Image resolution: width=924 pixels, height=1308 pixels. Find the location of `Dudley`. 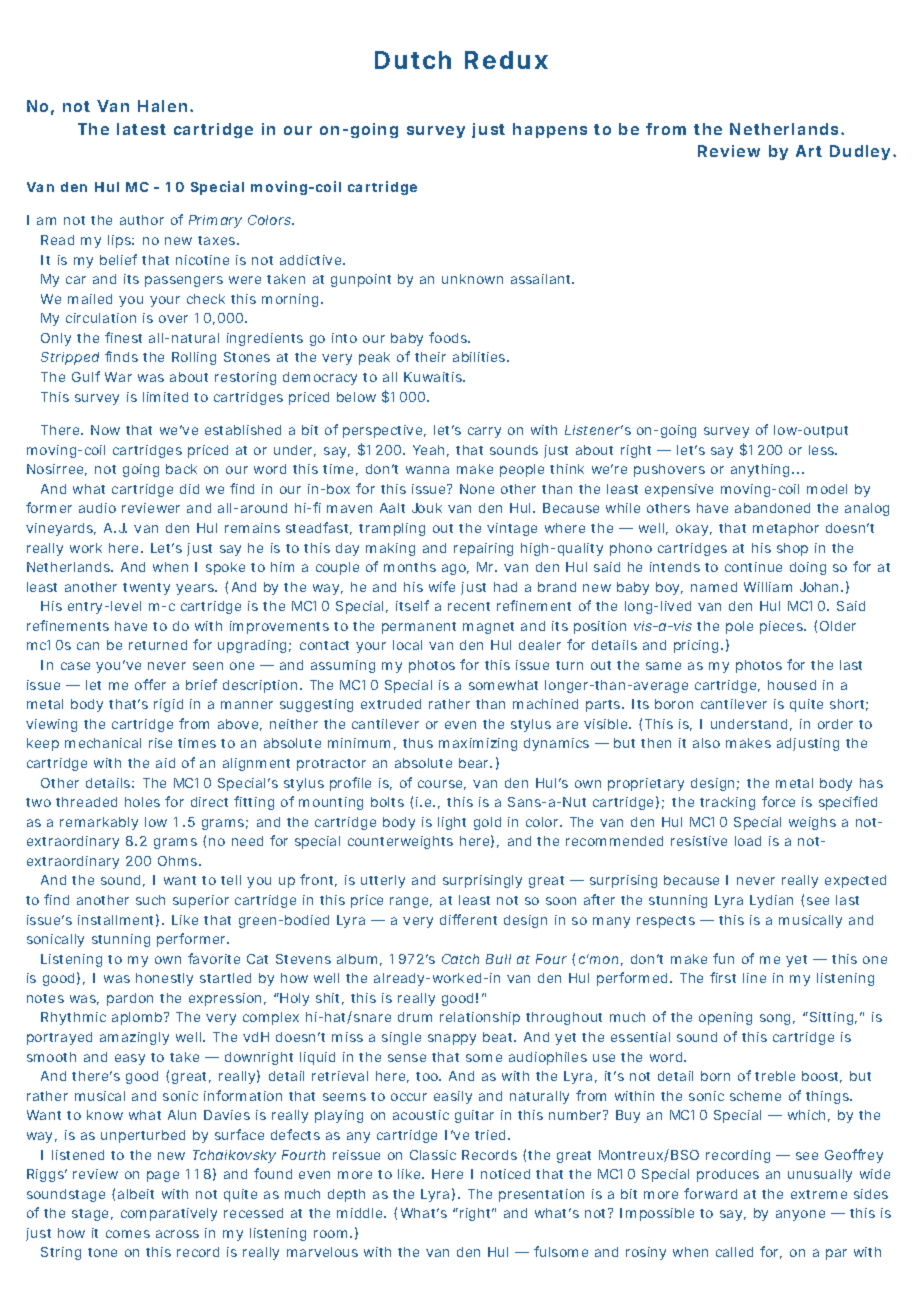

Dudley is located at coordinates (860, 152).
